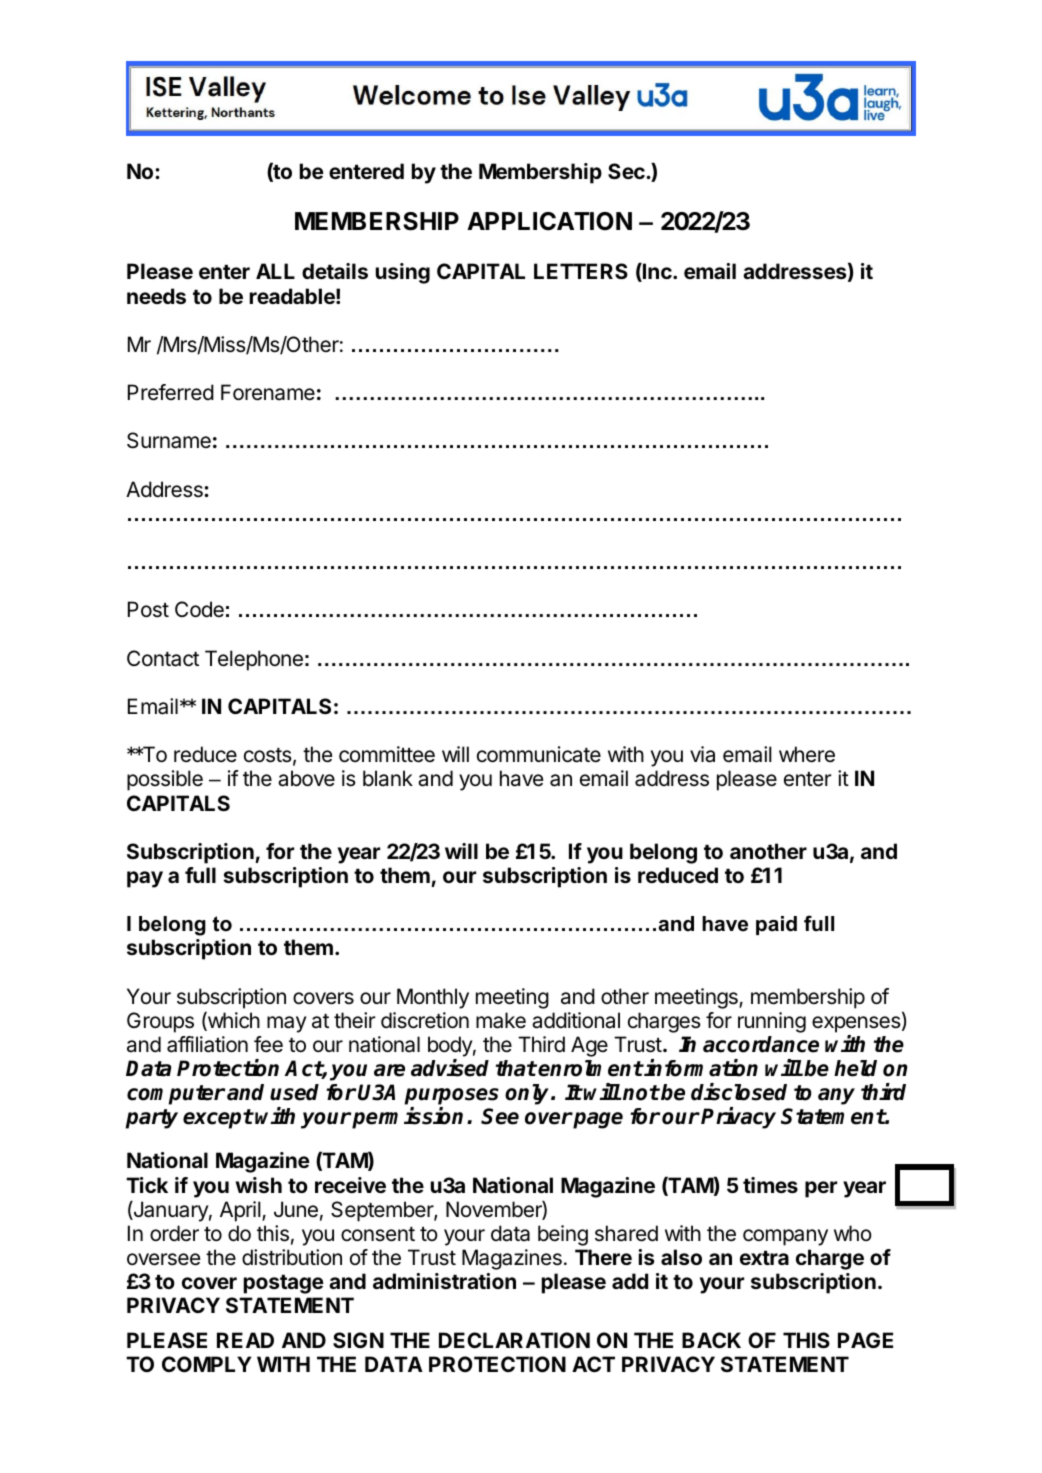 This screenshot has height=1473, width=1042. What do you see at coordinates (711, 1340) in the screenshot?
I see `BACK` at bounding box center [711, 1340].
